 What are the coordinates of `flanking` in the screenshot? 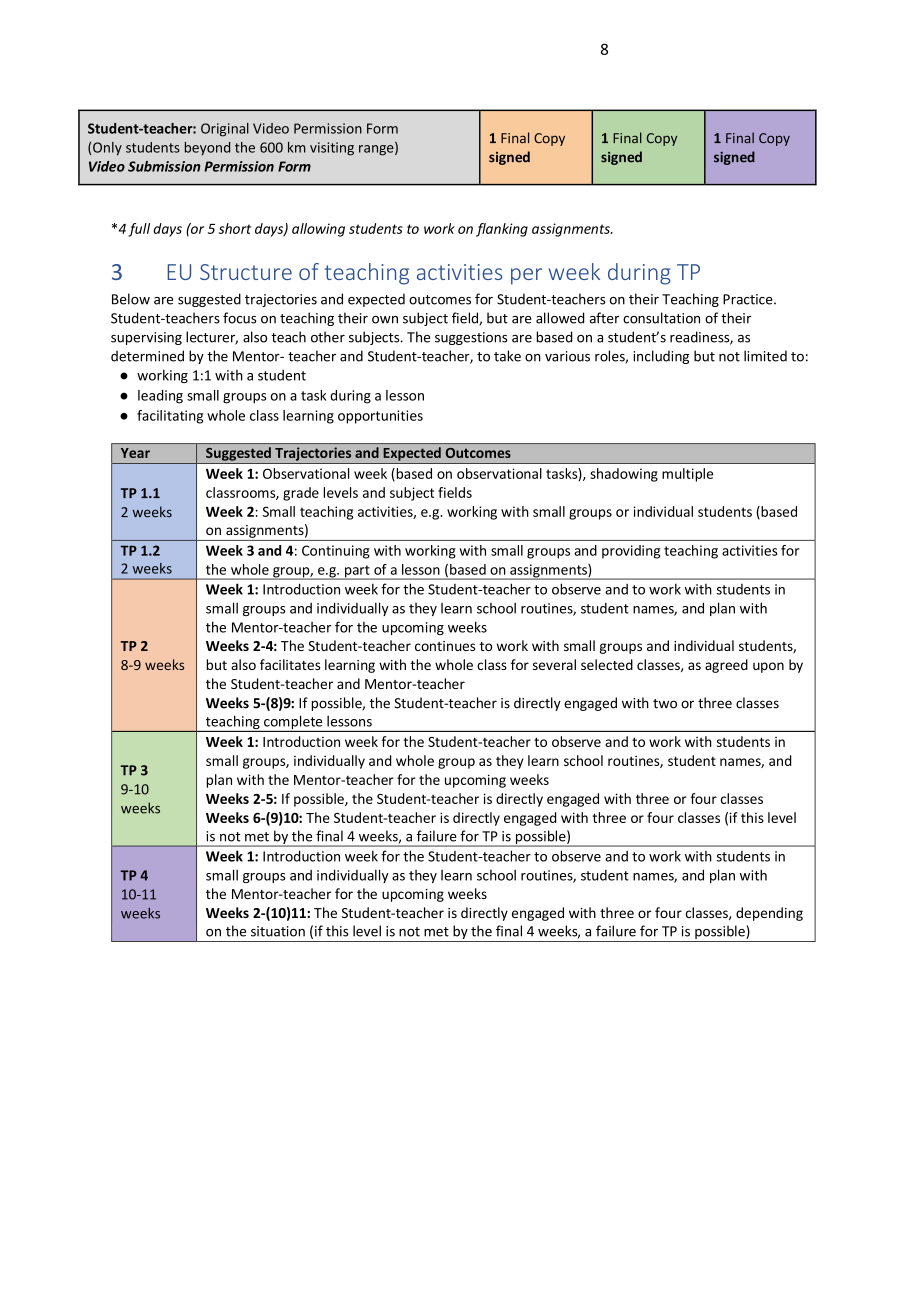 It's located at (502, 230).
